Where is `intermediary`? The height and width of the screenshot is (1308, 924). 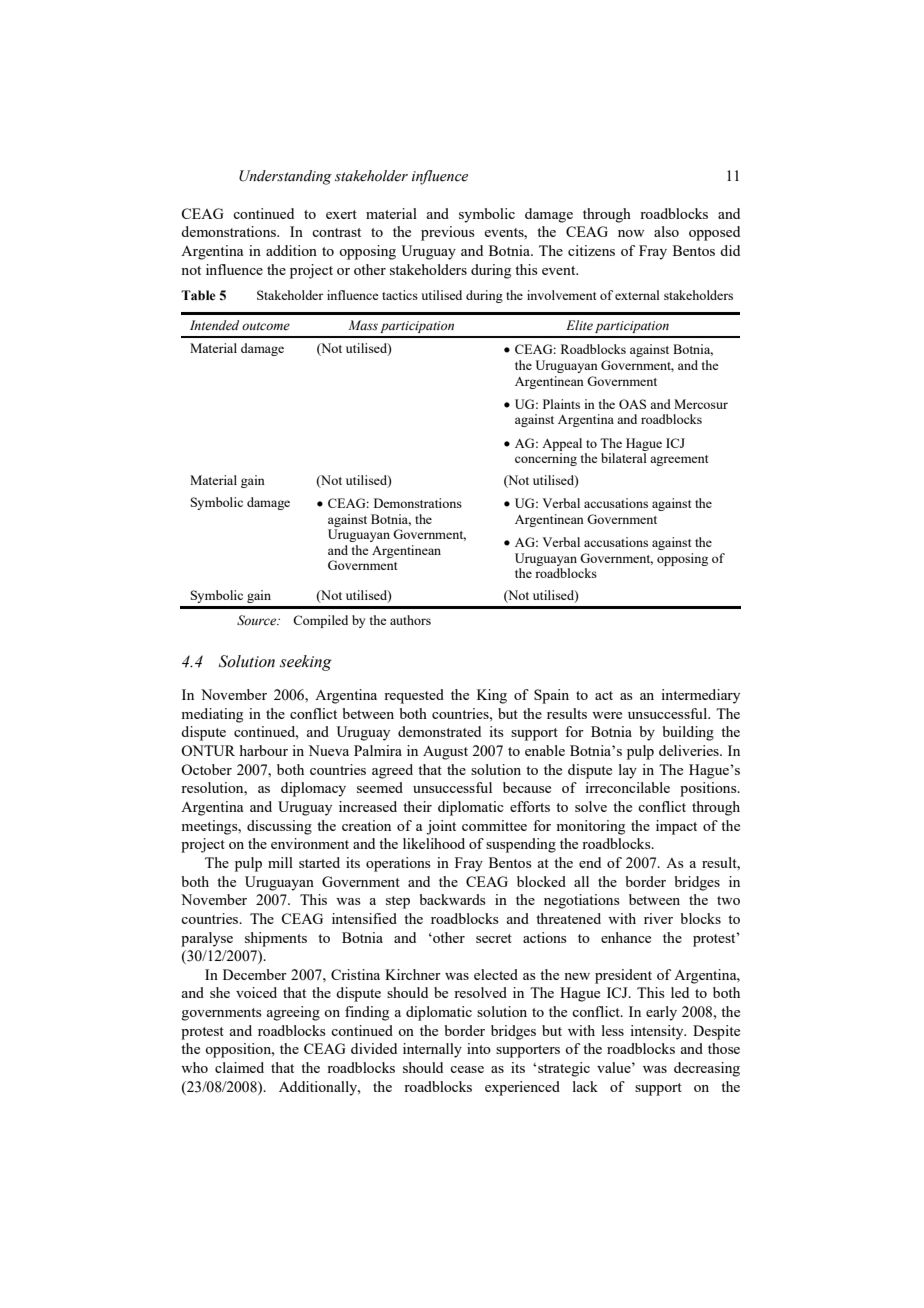
intermediary is located at coordinates (700, 696).
